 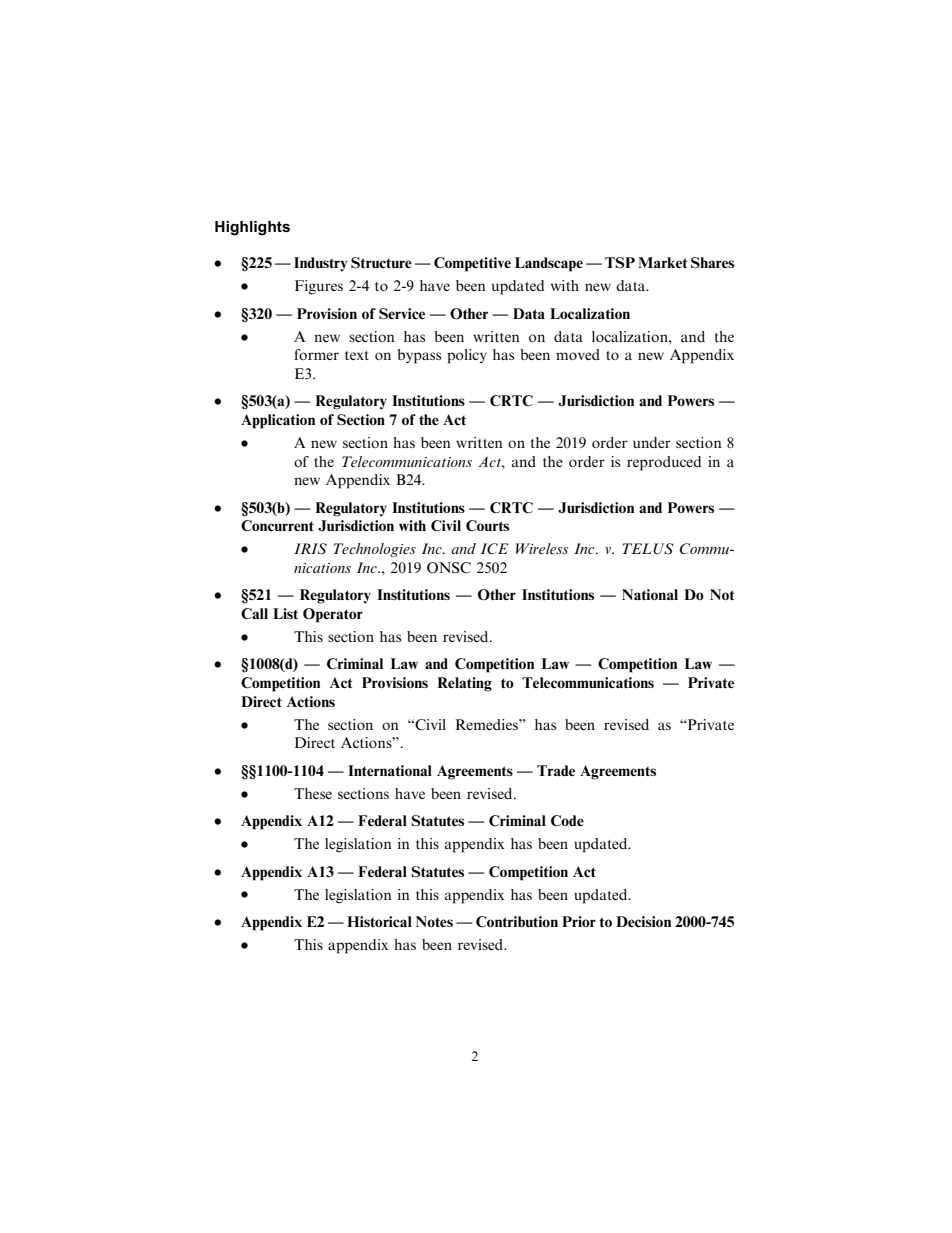 What do you see at coordinates (663, 262) in the document?
I see `Market` at bounding box center [663, 262].
